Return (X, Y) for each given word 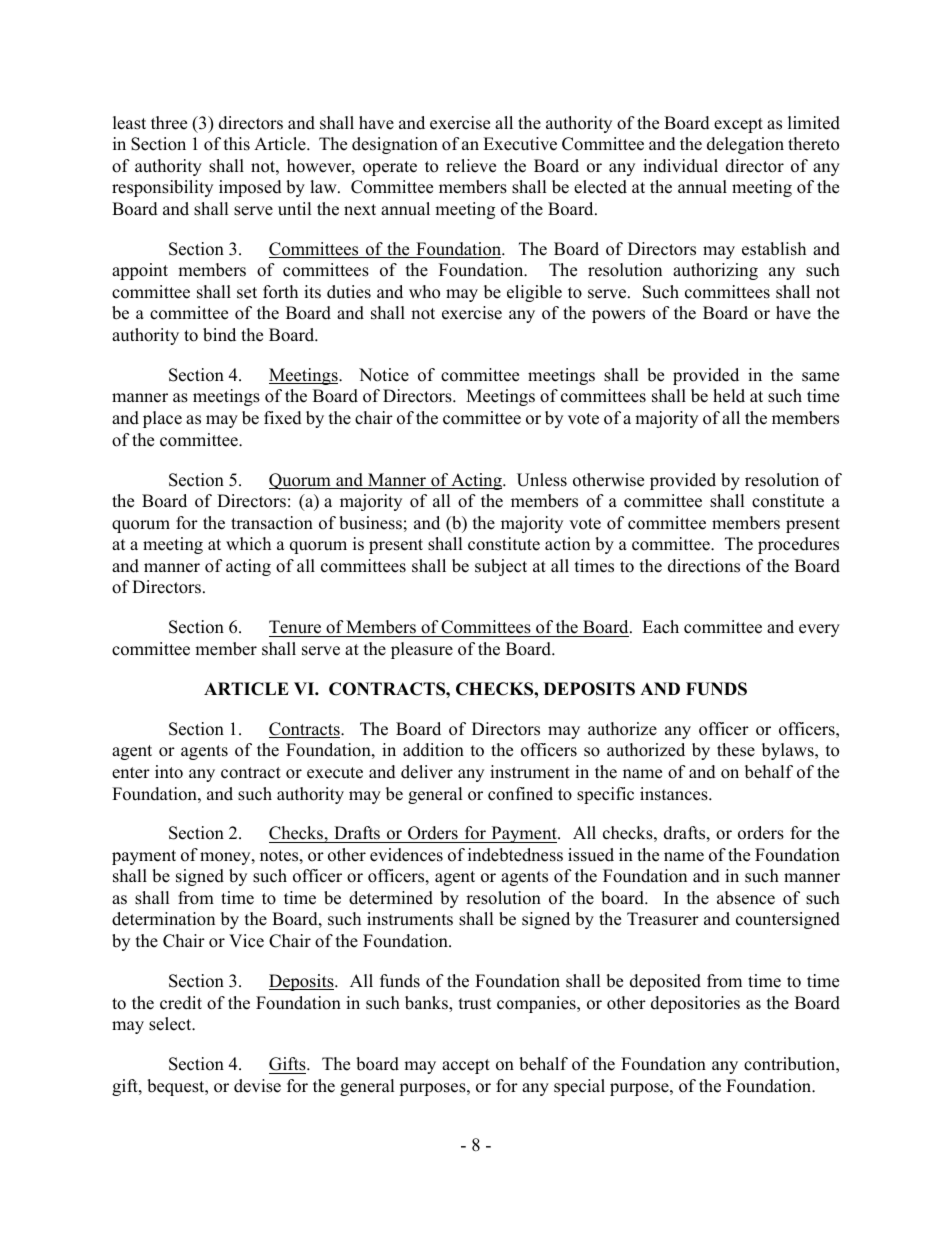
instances (675, 794)
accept (466, 1066)
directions (704, 566)
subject (501, 567)
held (729, 396)
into (169, 772)
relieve (471, 166)
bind (219, 335)
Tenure (295, 627)
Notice (384, 375)
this (237, 144)
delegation (745, 145)
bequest (177, 1087)
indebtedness (515, 855)
